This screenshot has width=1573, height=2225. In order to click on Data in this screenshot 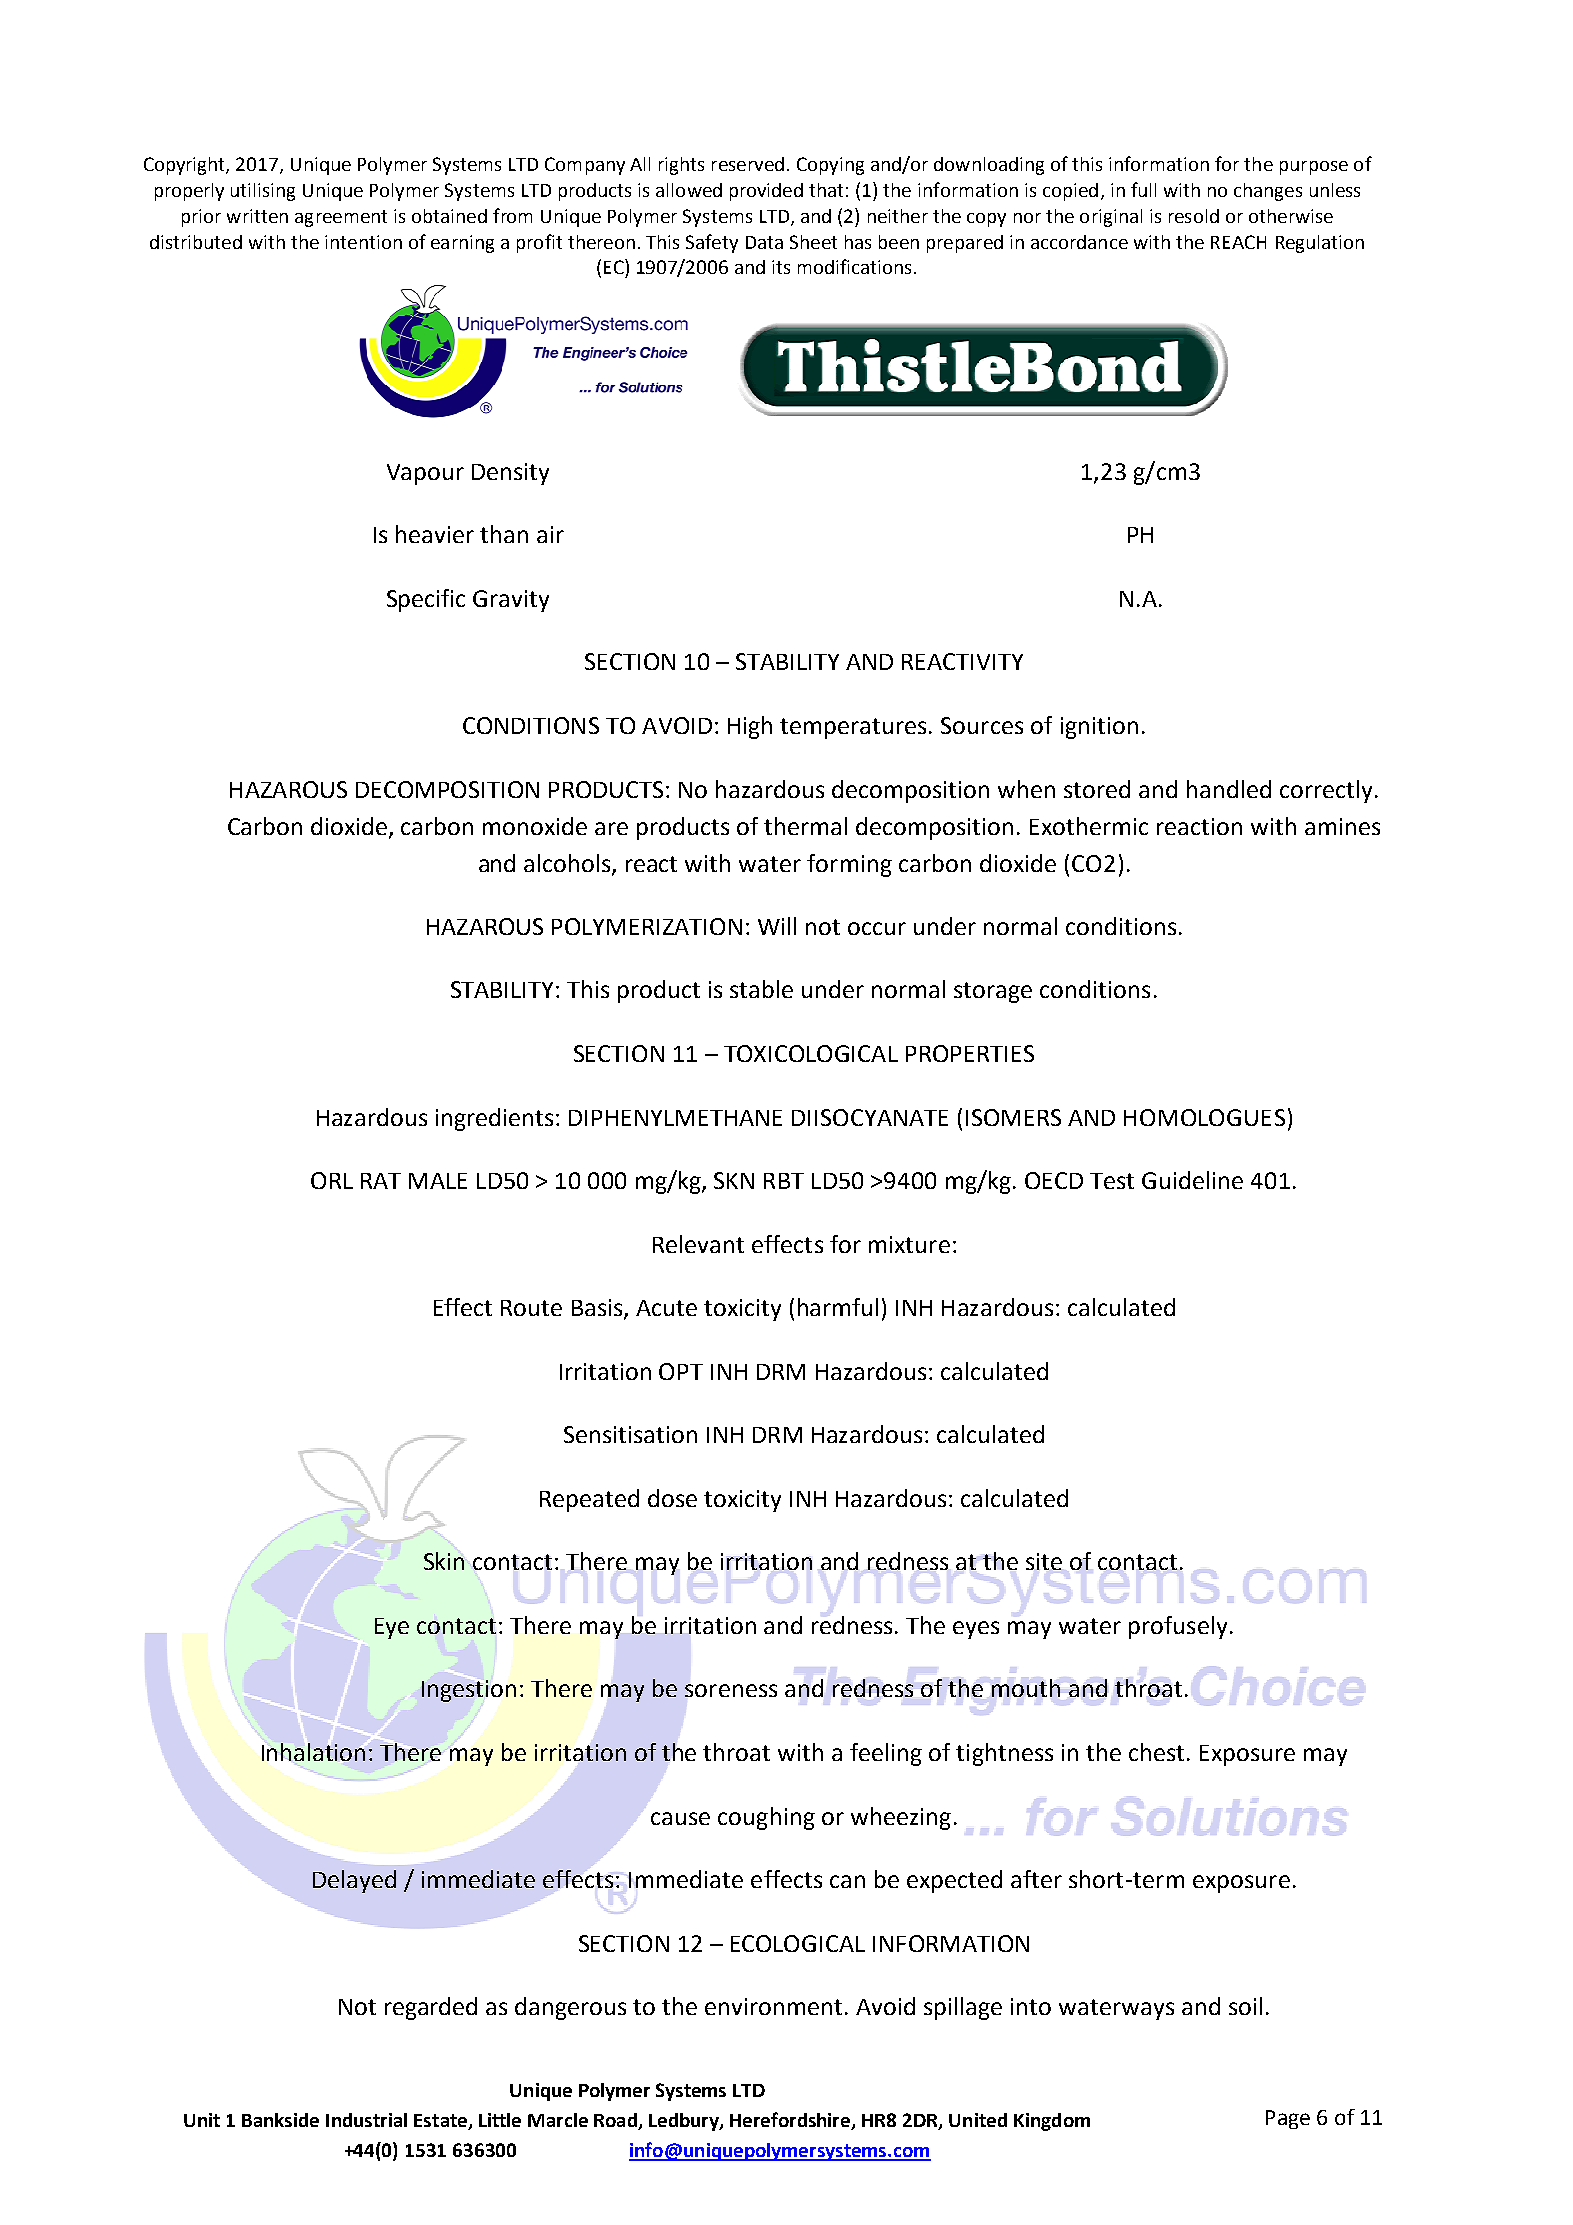, I will do `click(764, 242)`.
